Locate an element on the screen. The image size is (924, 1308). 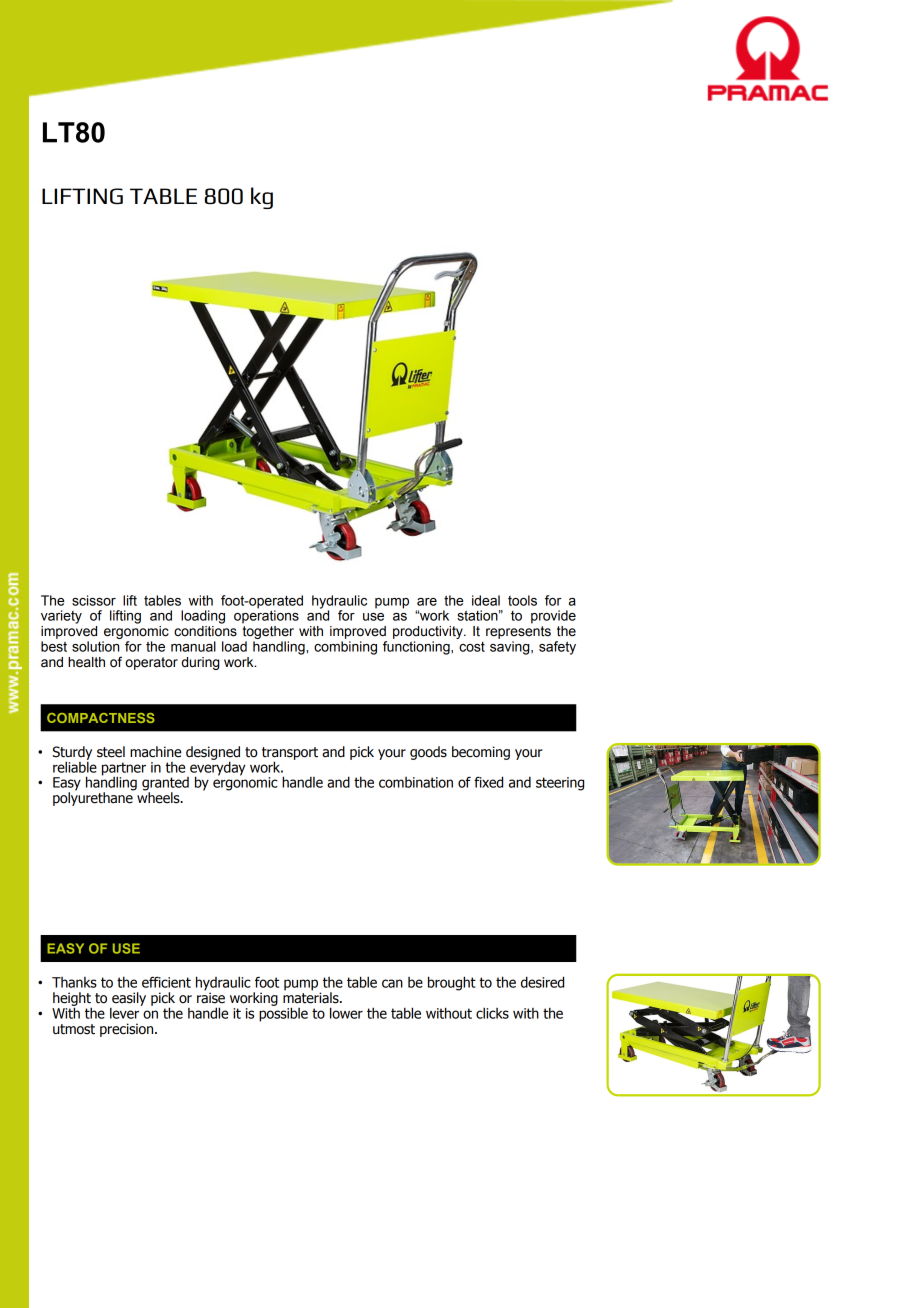
scissor is located at coordinates (94, 600).
